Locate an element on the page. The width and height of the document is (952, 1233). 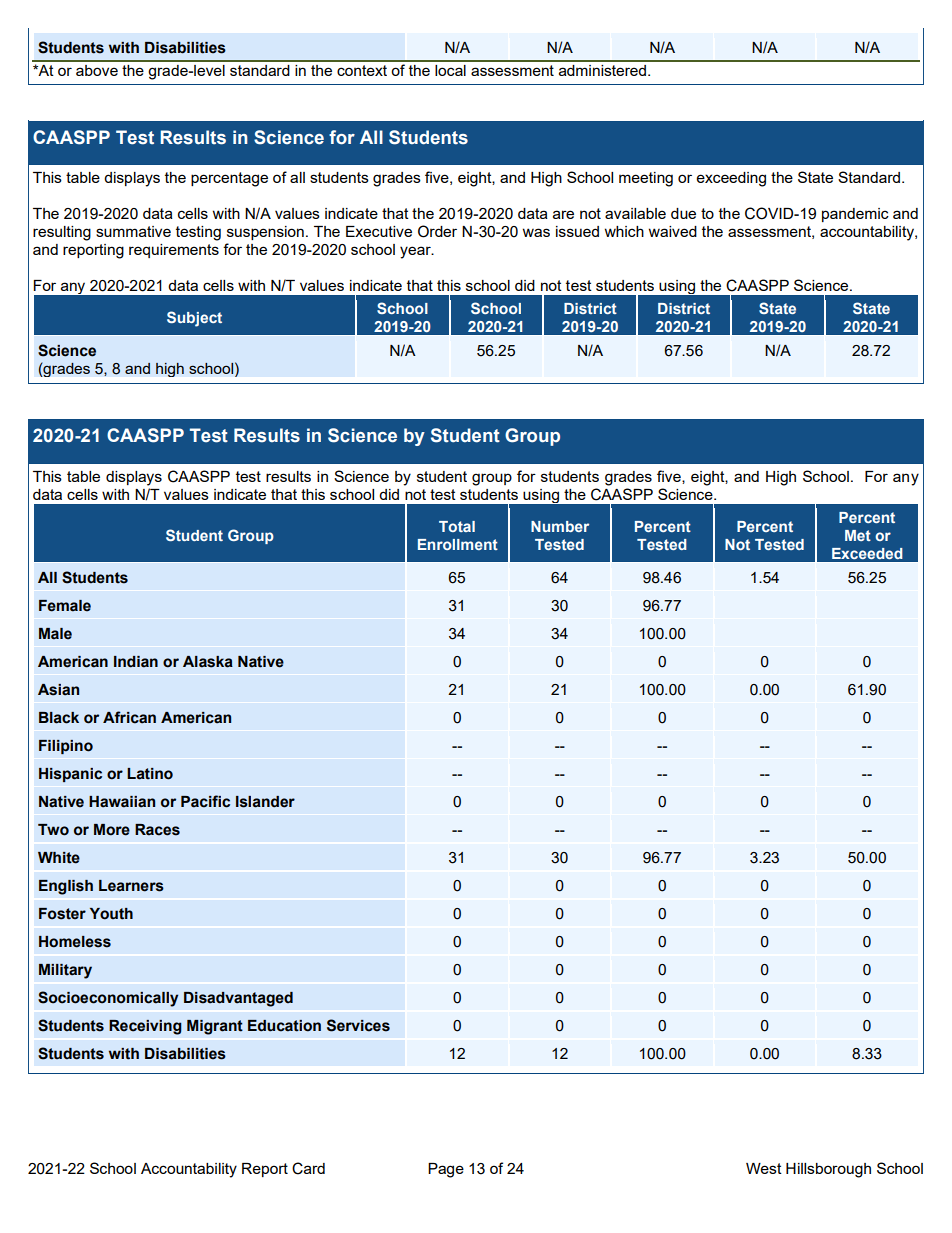
local is located at coordinates (450, 70).
